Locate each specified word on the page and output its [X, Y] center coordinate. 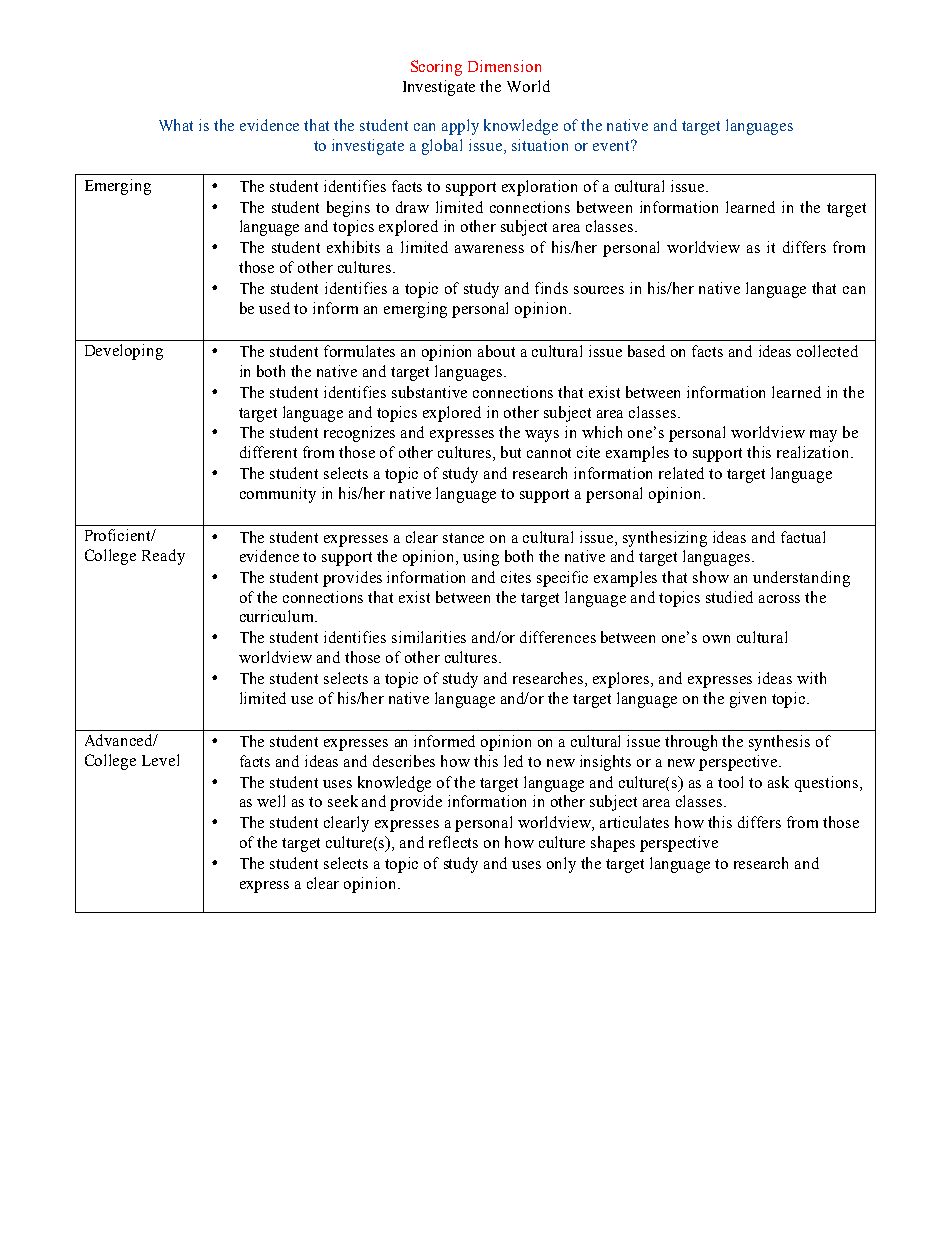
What [176, 125]
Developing [124, 352]
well [271, 801]
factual [803, 537]
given [748, 700]
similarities [429, 637]
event [613, 145]
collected [827, 351]
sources [599, 290]
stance [463, 538]
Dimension [504, 66]
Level [160, 760]
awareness [489, 249]
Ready [163, 557]
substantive [429, 392]
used [274, 308]
